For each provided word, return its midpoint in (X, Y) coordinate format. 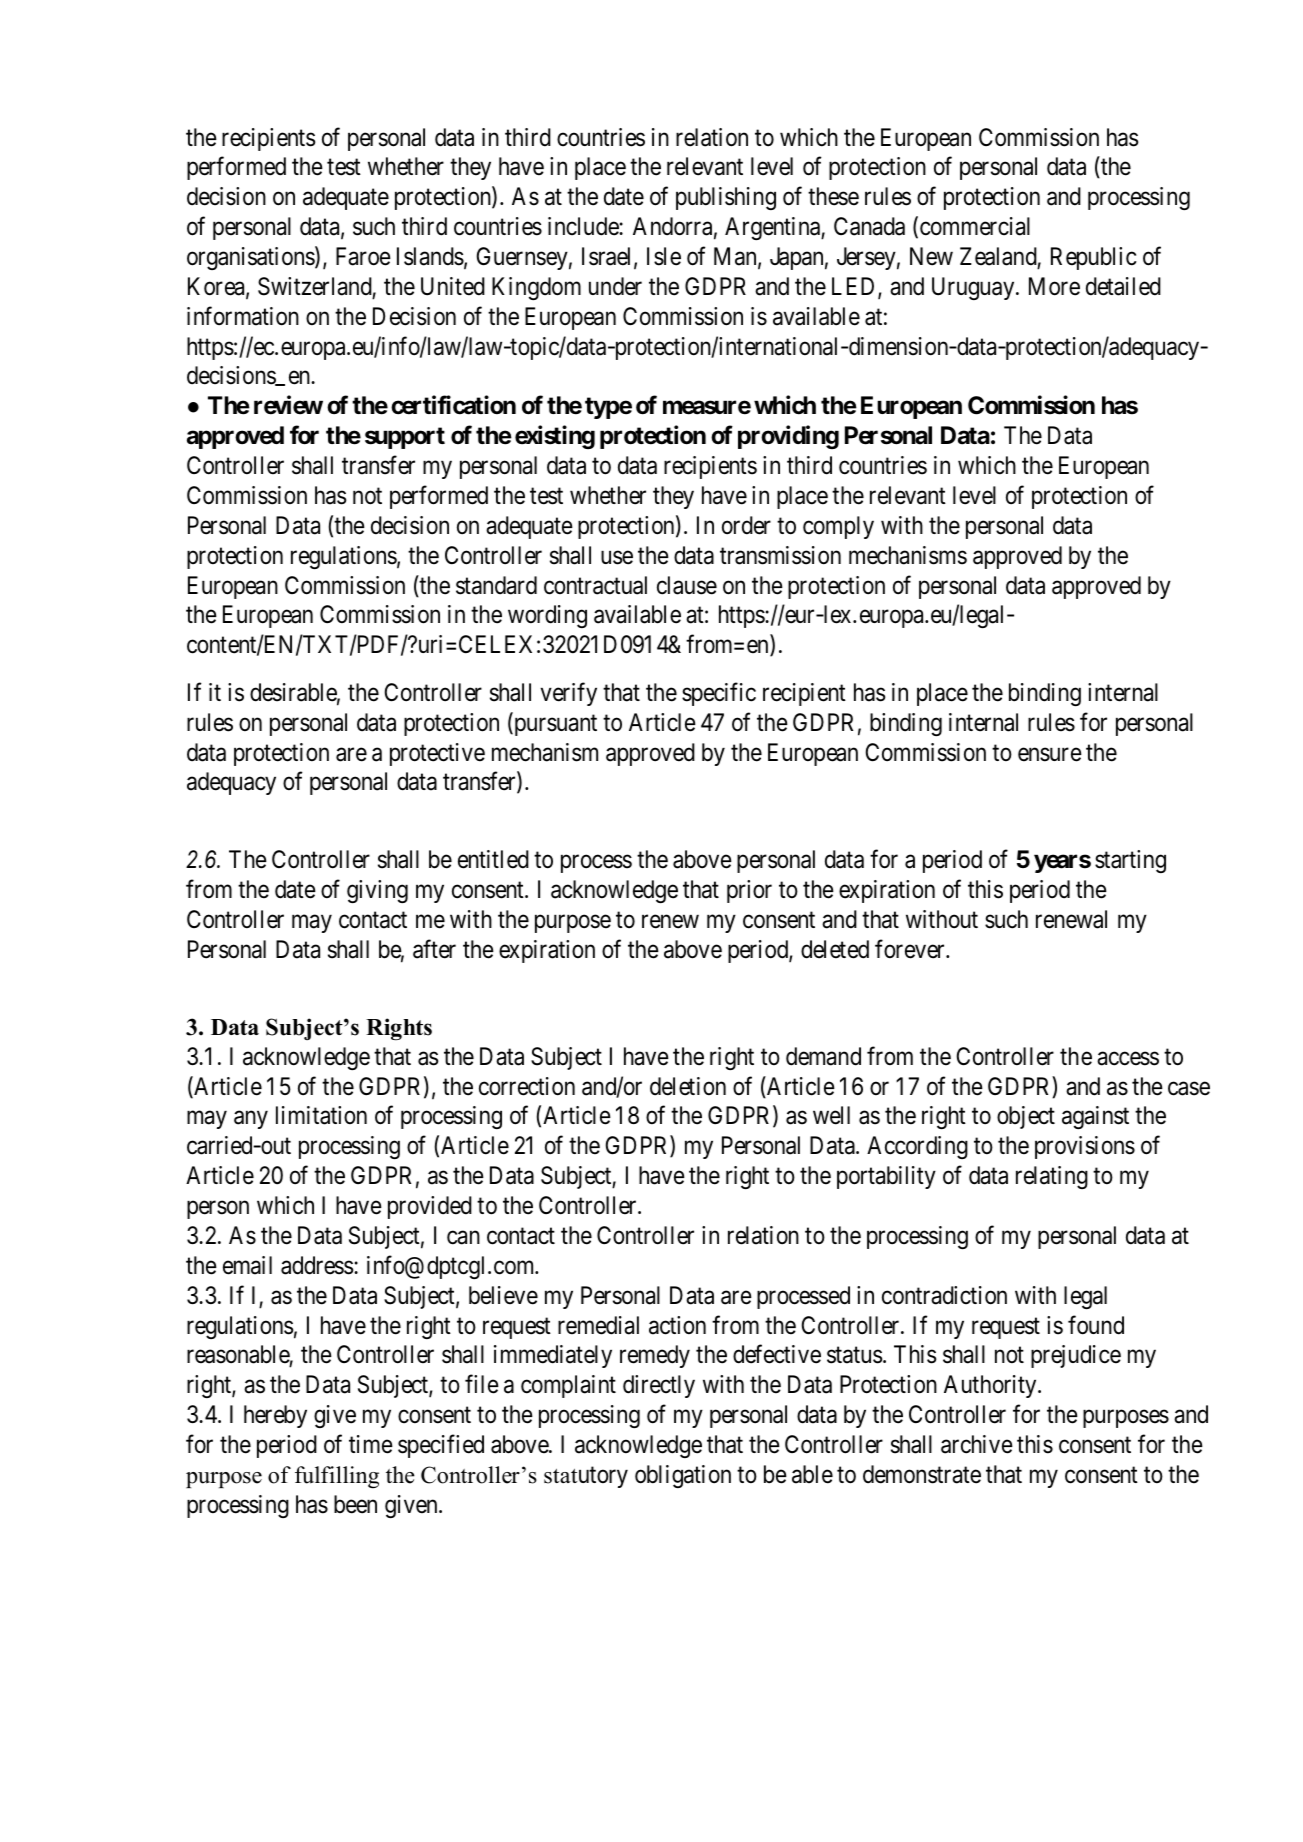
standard (496, 585)
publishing (726, 198)
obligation (683, 1476)
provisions (1085, 1147)
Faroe (363, 256)
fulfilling (337, 1477)
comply (838, 527)
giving (377, 891)
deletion (688, 1086)
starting (1130, 861)
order (746, 525)
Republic (1094, 258)
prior (749, 891)
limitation (321, 1115)
